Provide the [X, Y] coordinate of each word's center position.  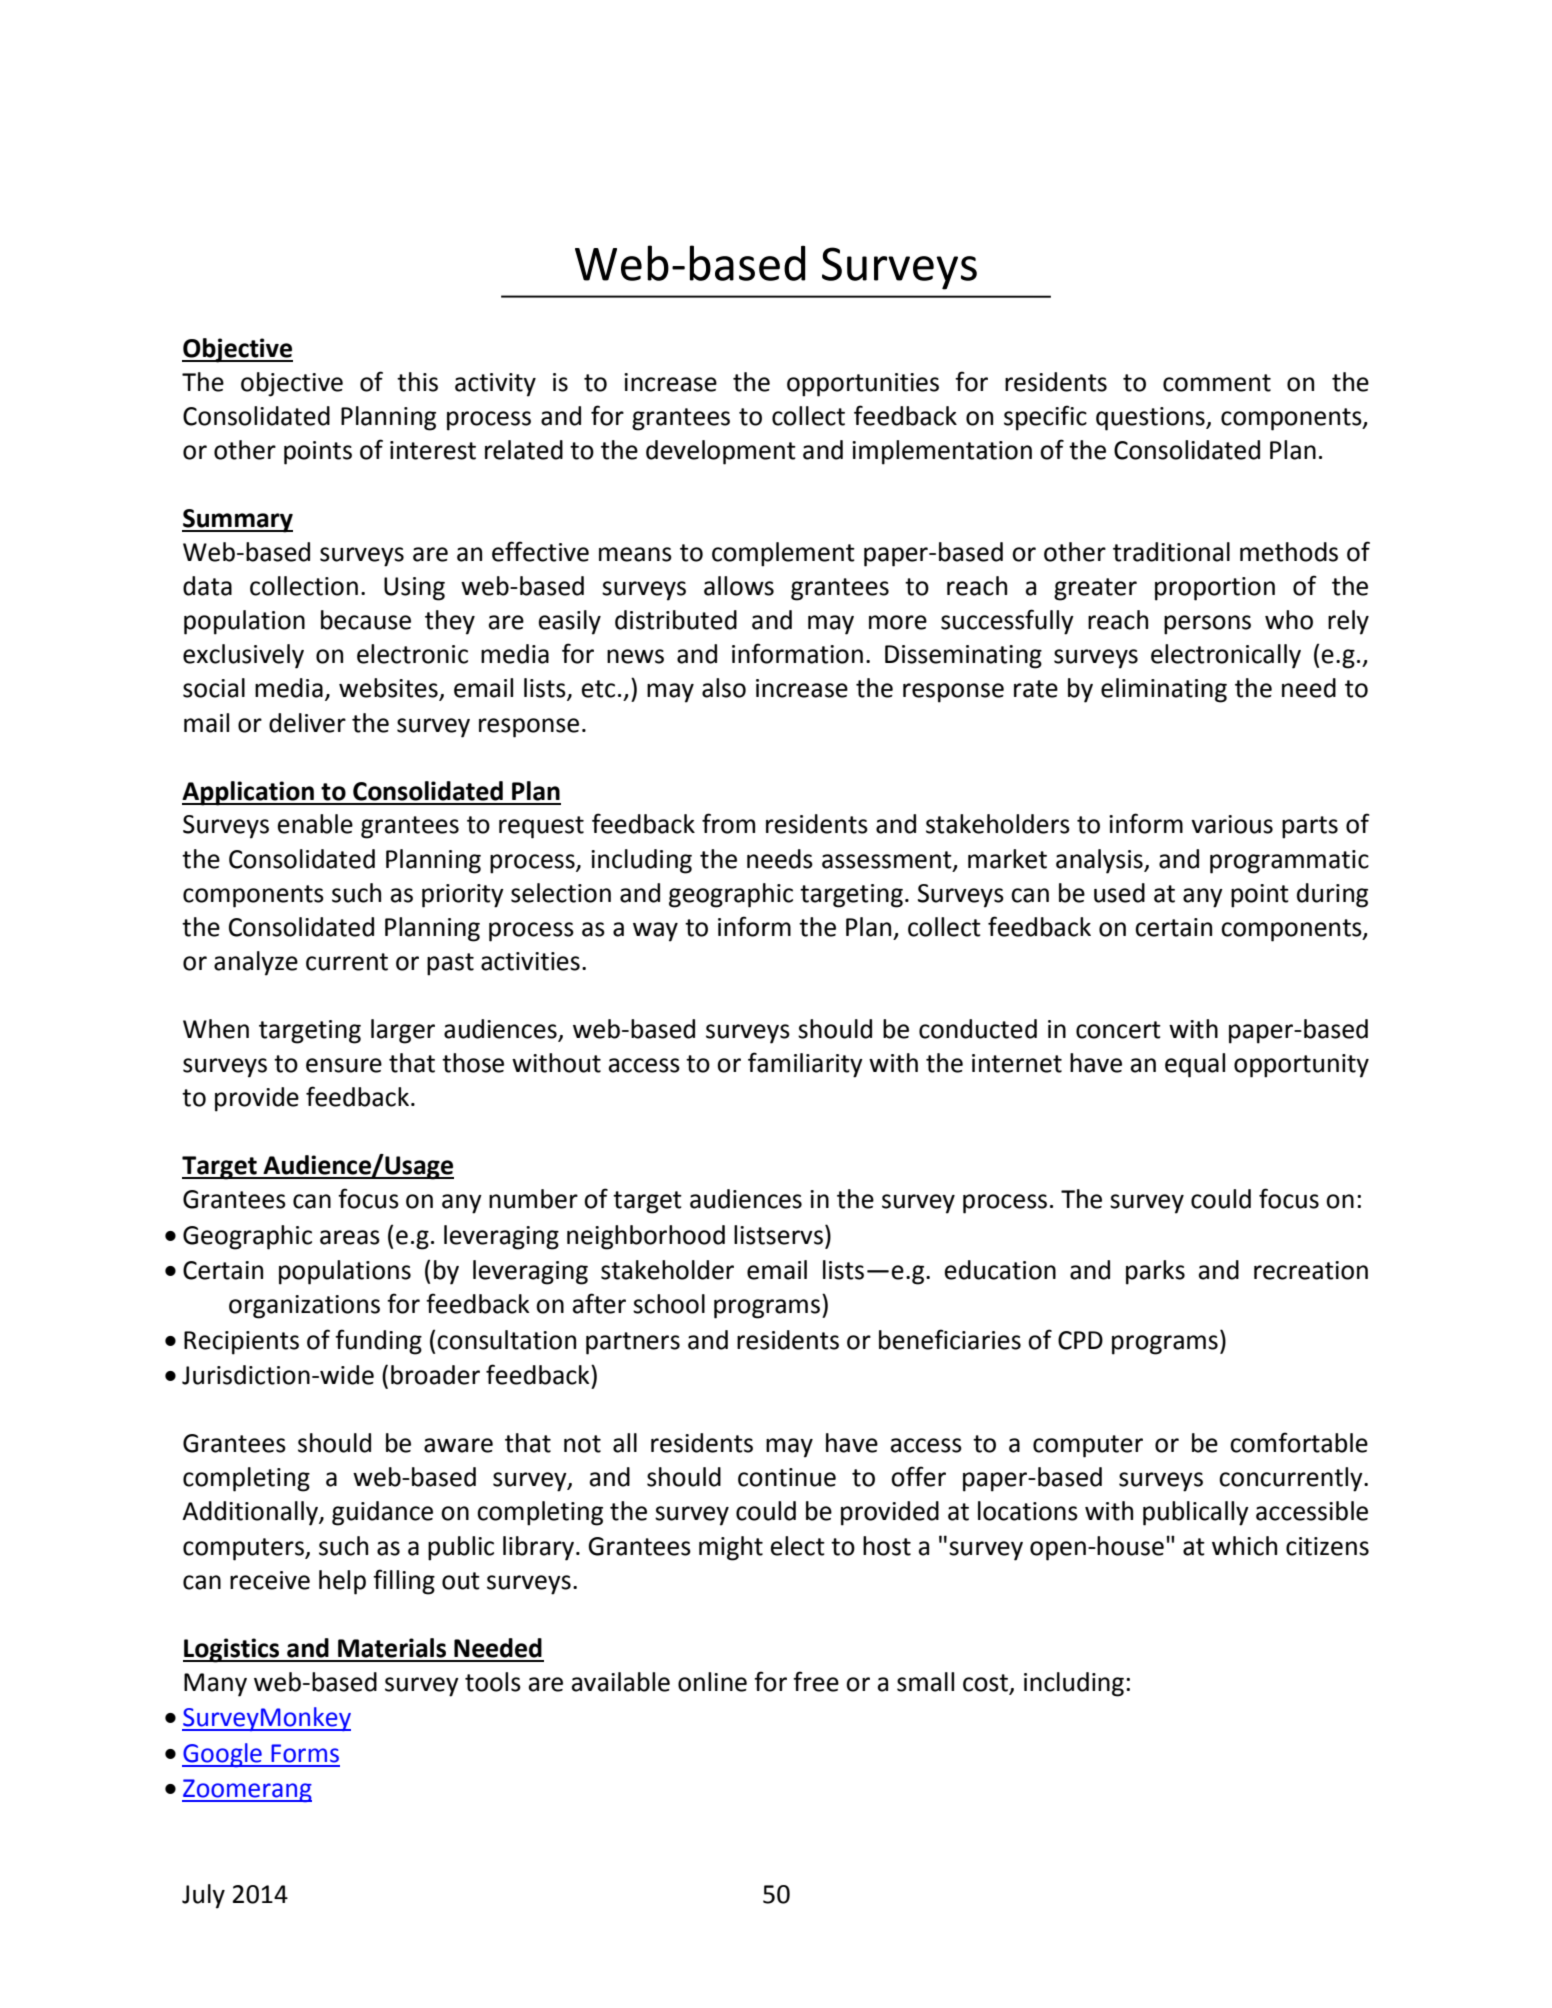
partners [633, 1343]
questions [1151, 419]
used [1119, 893]
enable [315, 824]
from [728, 823]
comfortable [1299, 1442]
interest [433, 450]
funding [378, 1342]
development [721, 452]
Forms [305, 1753]
